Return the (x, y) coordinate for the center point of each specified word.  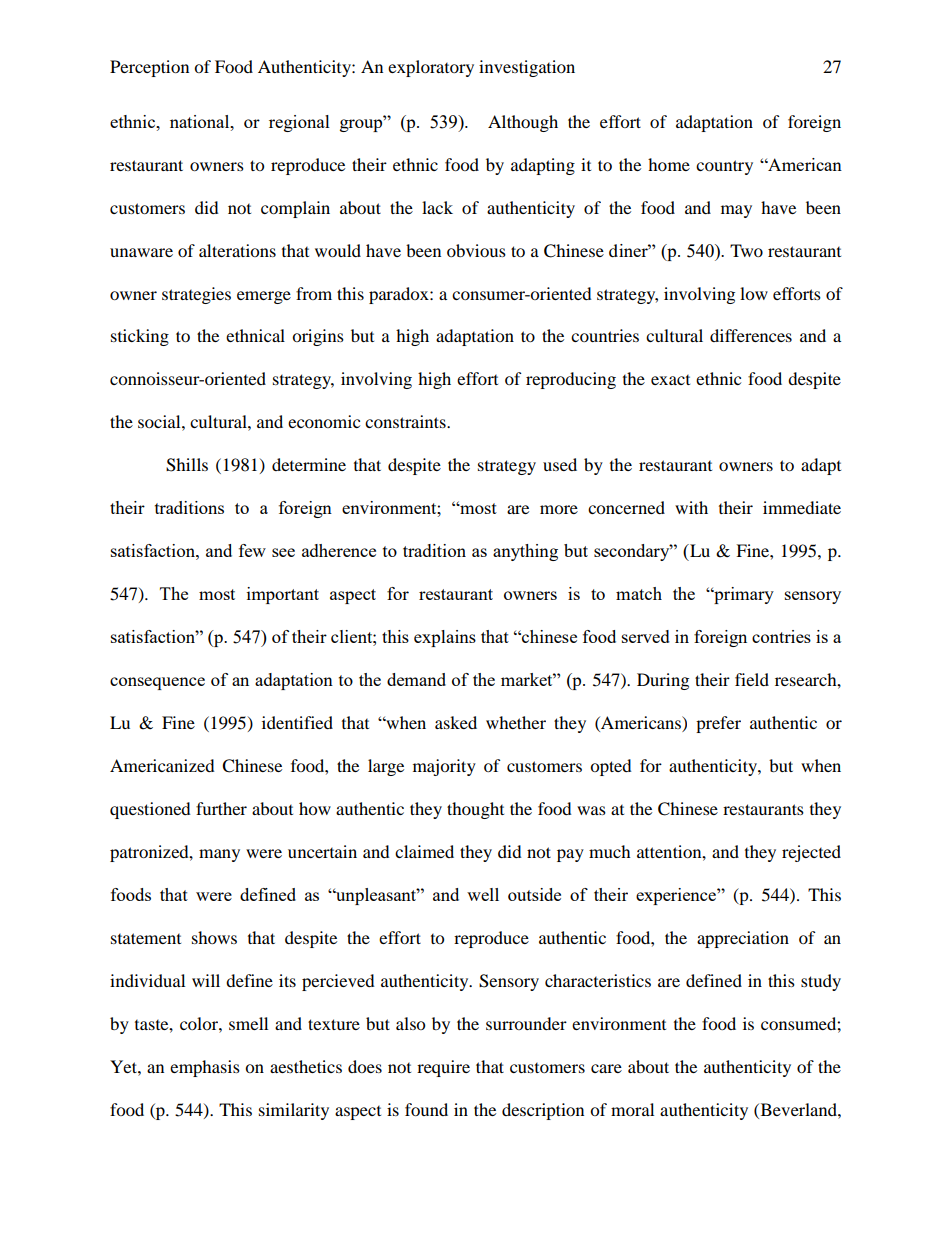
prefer (718, 724)
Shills (187, 465)
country (724, 167)
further (221, 808)
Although (523, 123)
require (443, 1068)
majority (444, 767)
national (201, 121)
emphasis (205, 1068)
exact (670, 380)
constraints (406, 421)
